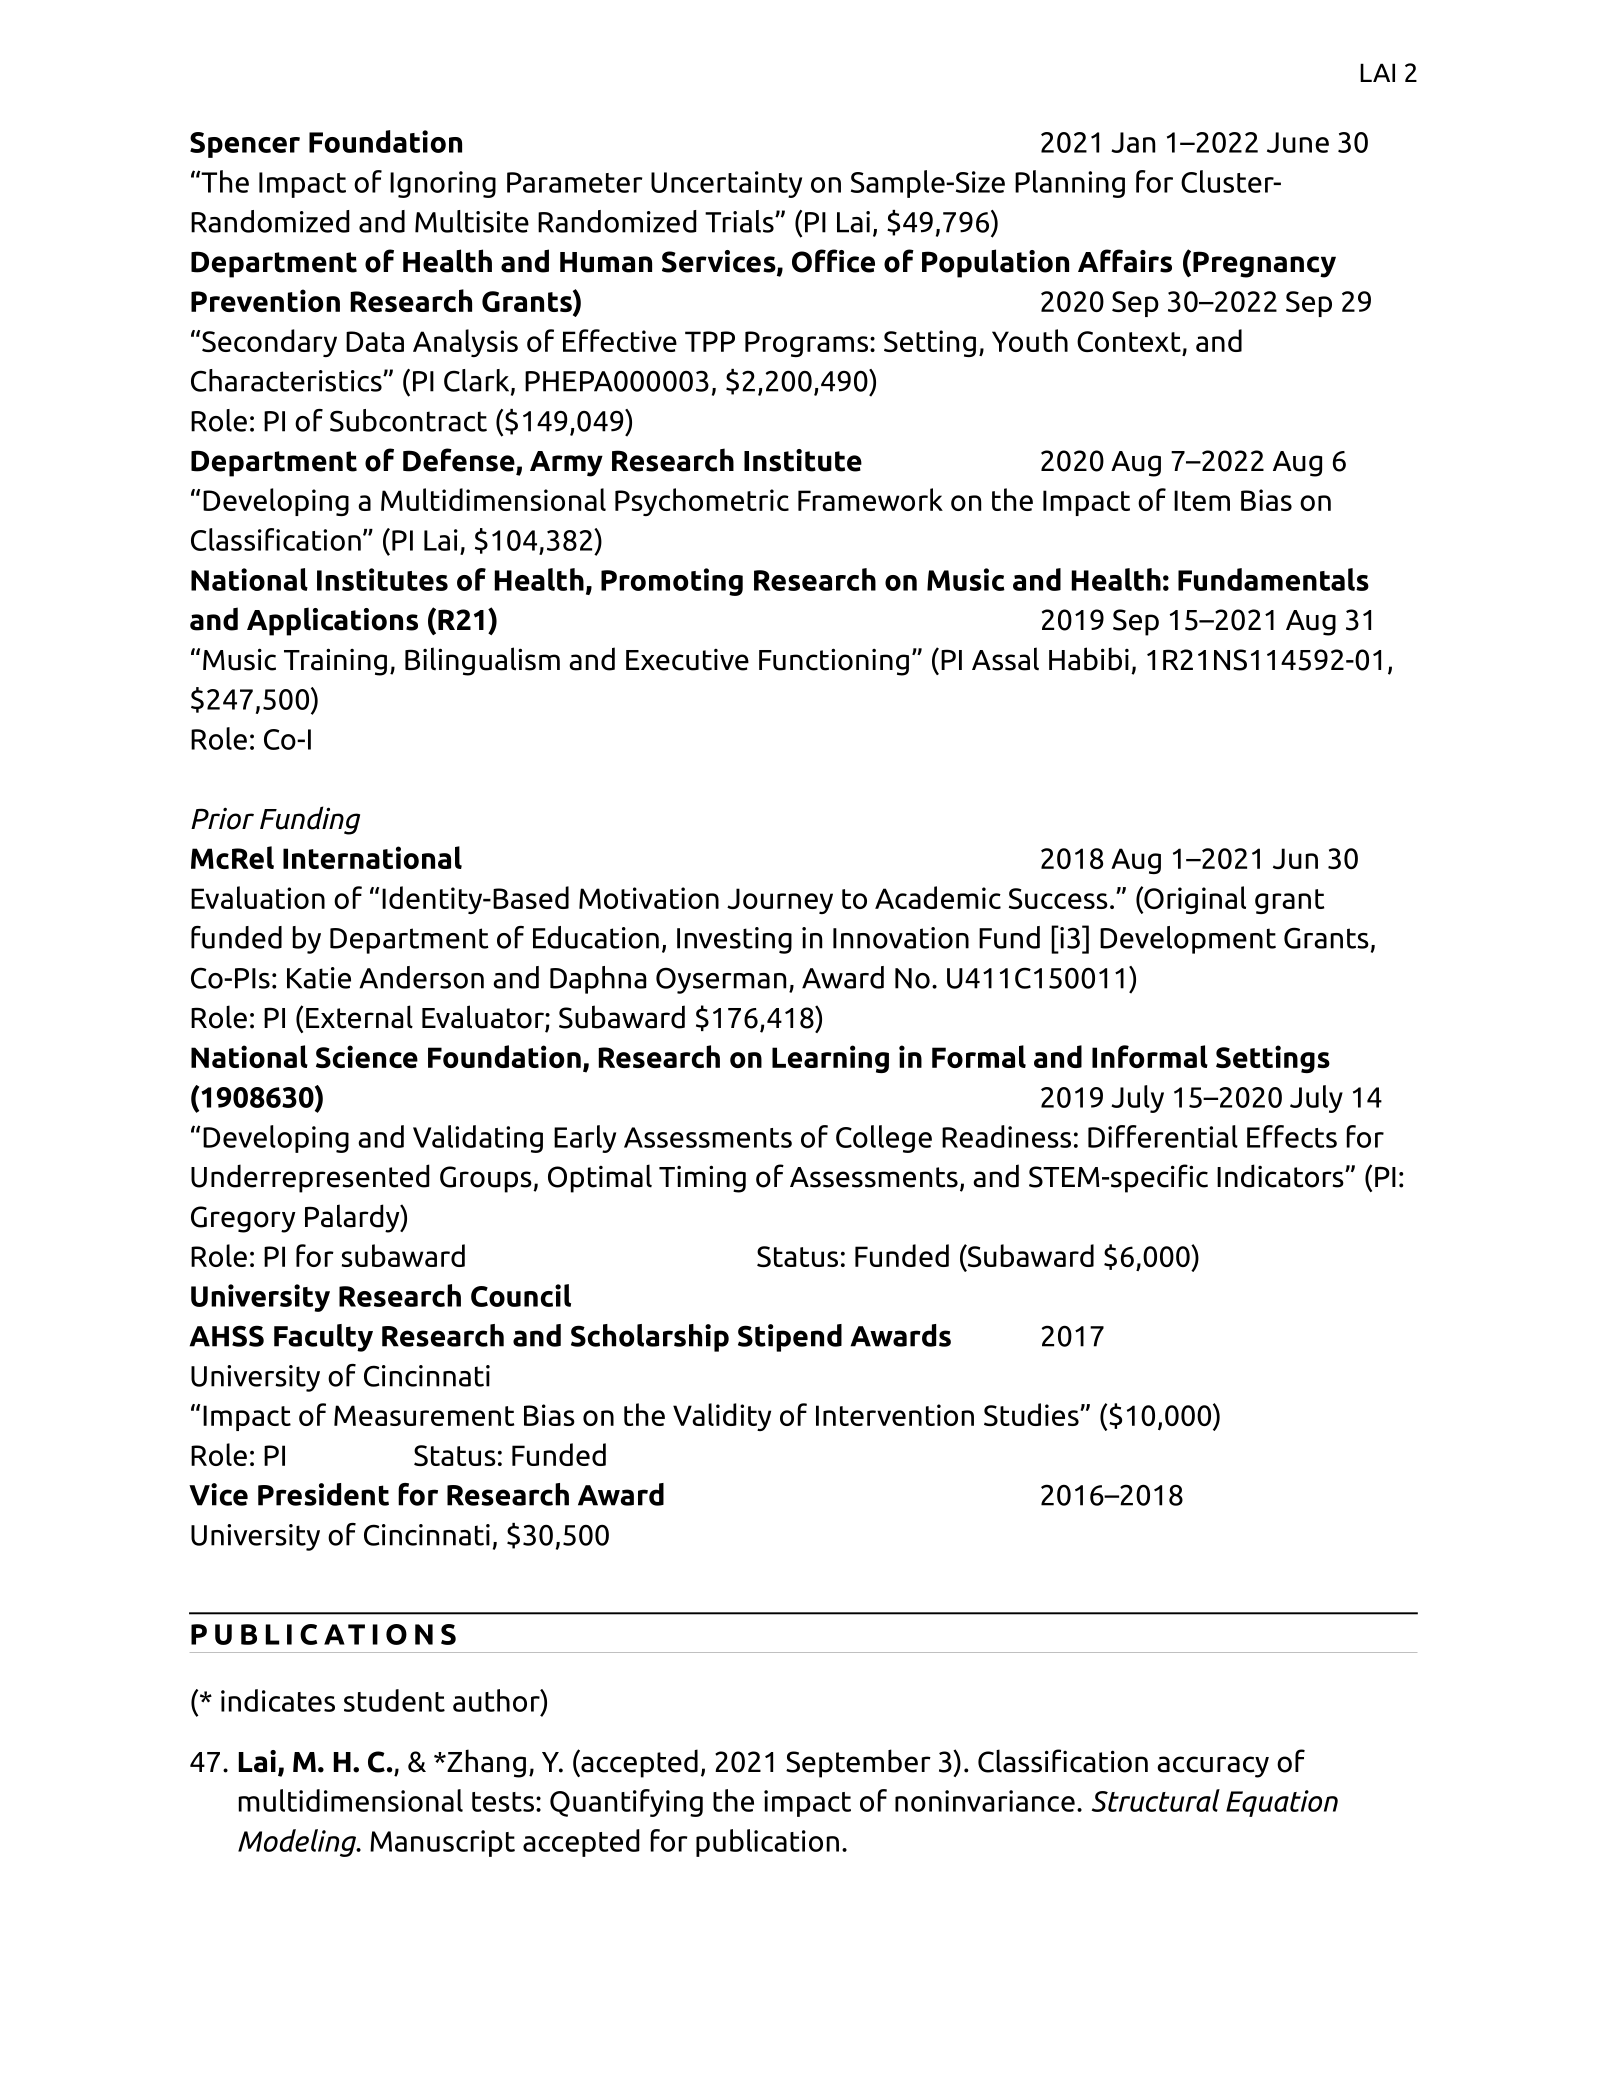  What do you see at coordinates (1133, 142) in the document?
I see `Jan` at bounding box center [1133, 142].
